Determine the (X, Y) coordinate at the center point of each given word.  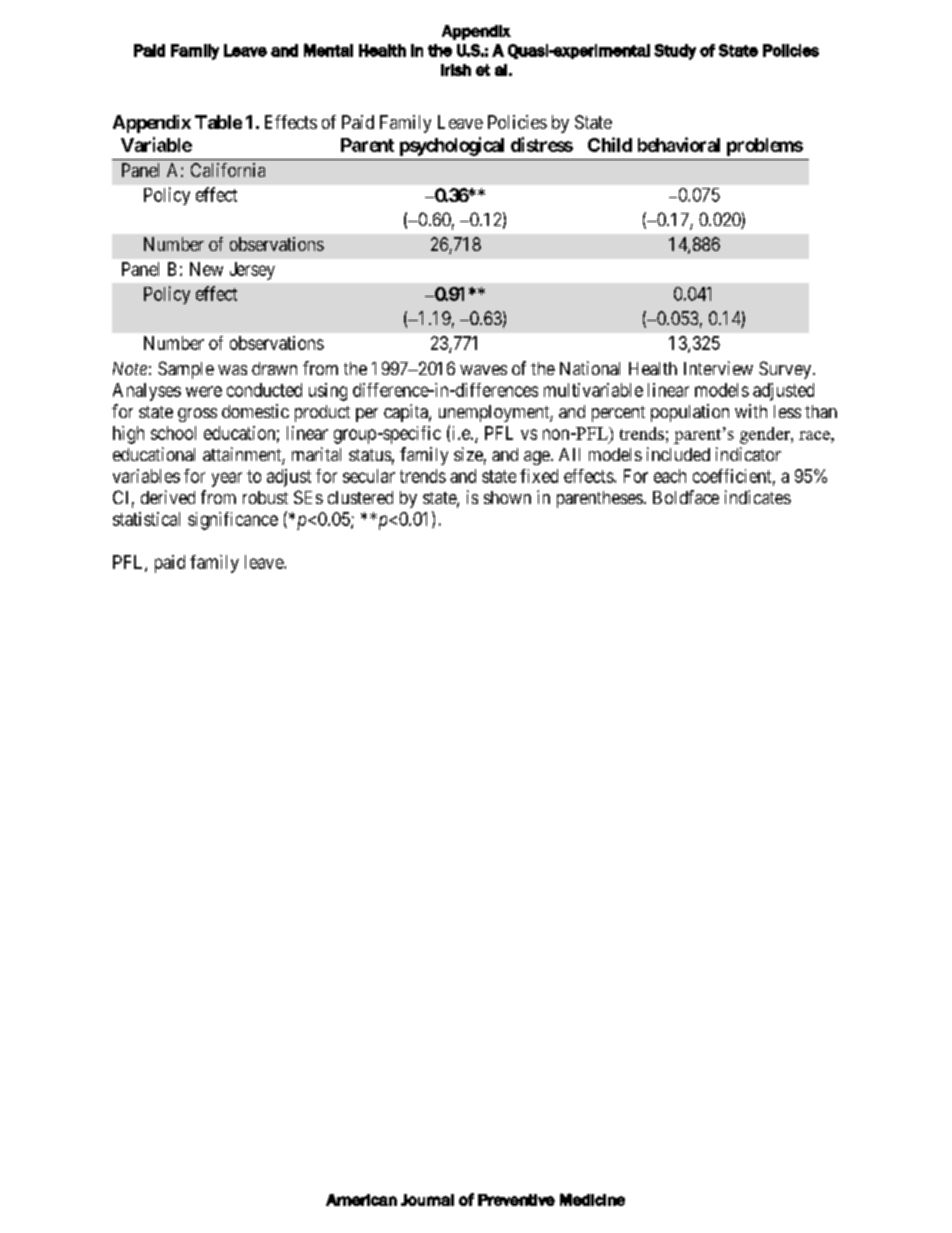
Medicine (592, 1199)
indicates (758, 497)
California (228, 170)
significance (233, 521)
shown (507, 497)
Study (675, 52)
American (361, 1200)
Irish (456, 70)
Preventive (516, 1200)
